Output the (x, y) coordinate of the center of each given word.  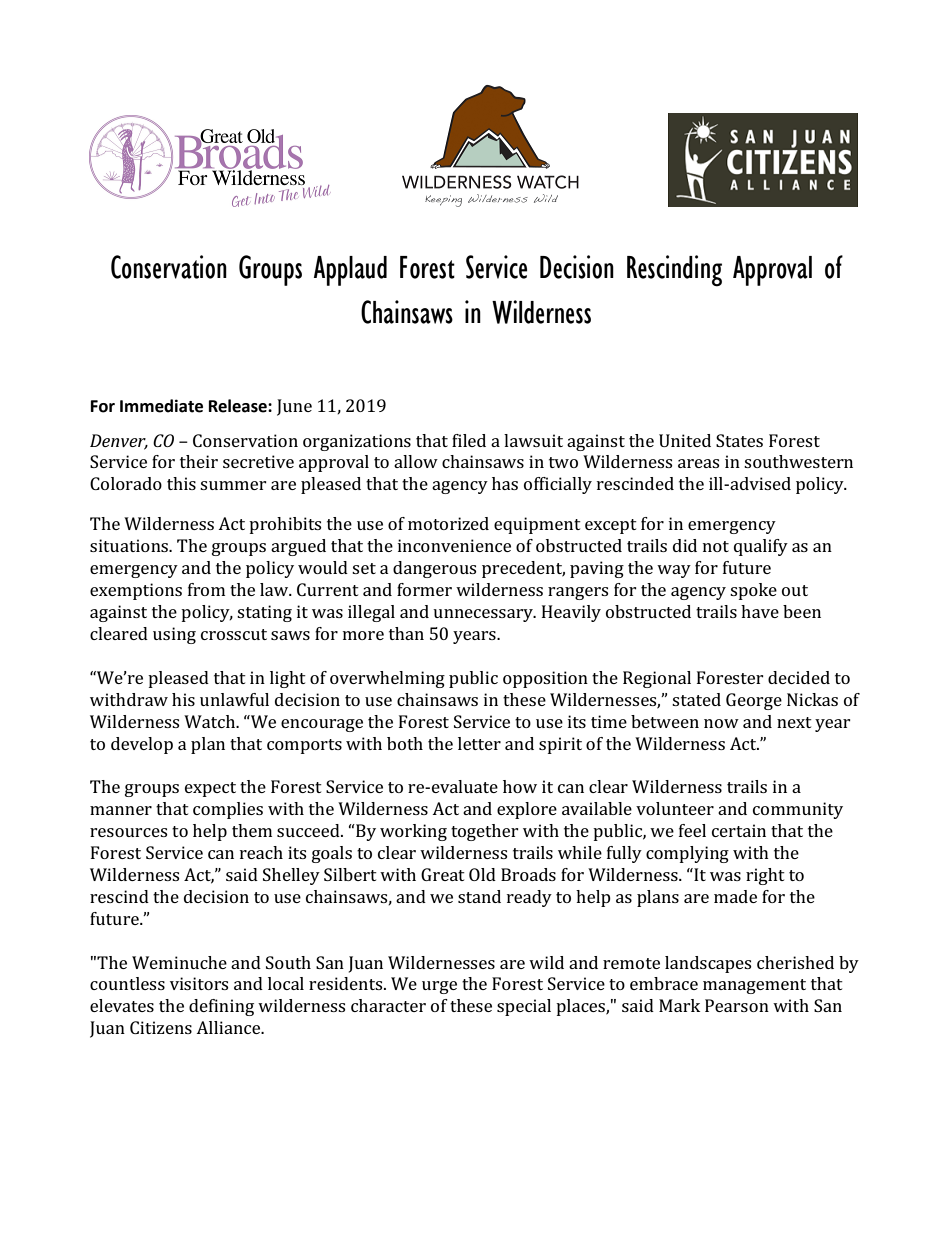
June (294, 407)
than (406, 633)
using (174, 635)
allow (416, 461)
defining (221, 1007)
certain (739, 830)
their (199, 461)
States (739, 440)
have (760, 611)
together (485, 832)
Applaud (350, 271)
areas (698, 463)
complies (228, 810)
